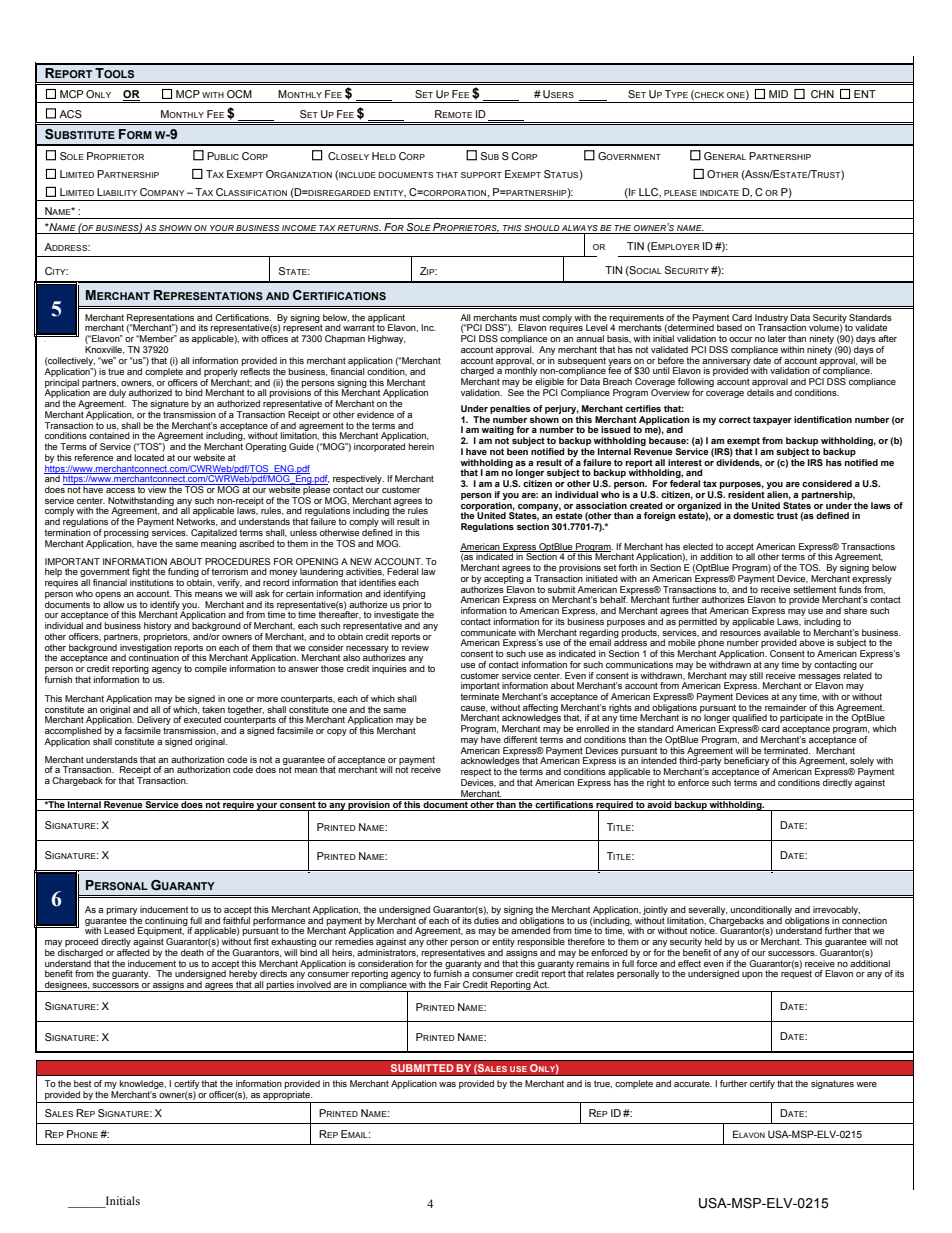 Image resolution: width=952 pixels, height=1233 pixels. I want to click on MID, so click(778, 94).
